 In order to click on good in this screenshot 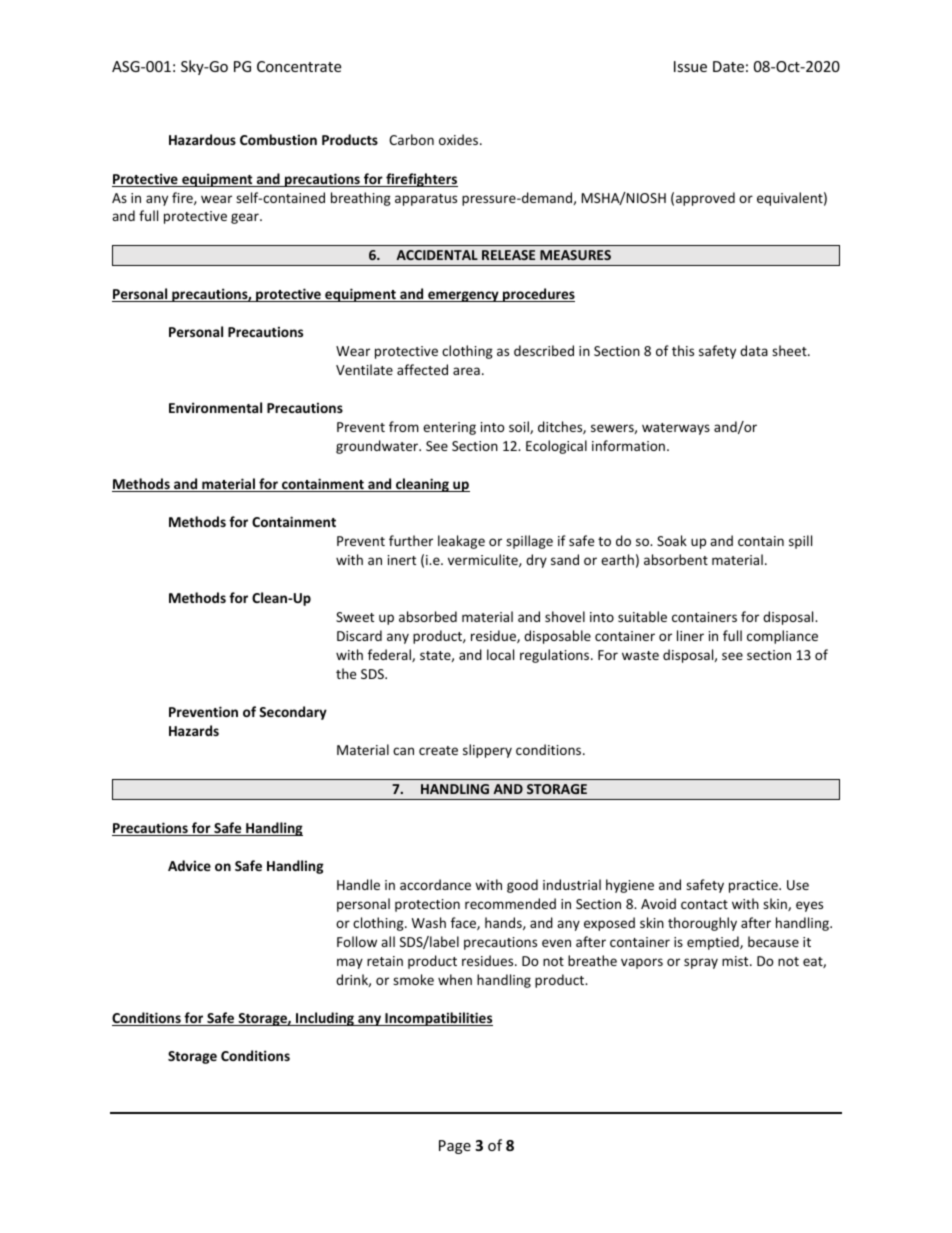, I will do `click(522, 886)`.
